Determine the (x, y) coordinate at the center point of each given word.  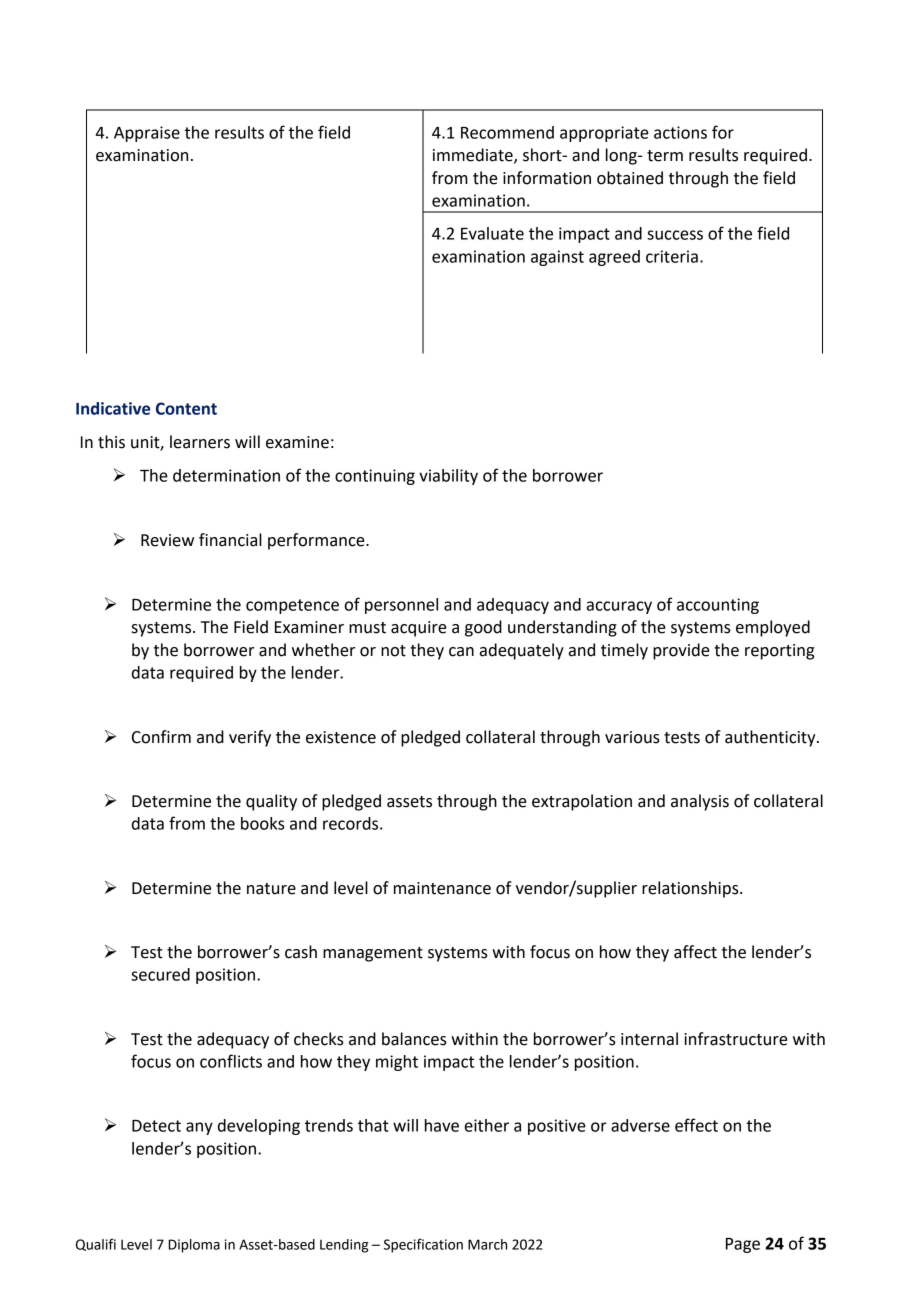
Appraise (147, 134)
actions (680, 132)
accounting (718, 606)
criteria (672, 256)
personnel (401, 606)
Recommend (507, 132)
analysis (700, 802)
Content (186, 408)
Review (167, 540)
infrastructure (736, 1039)
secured (160, 974)
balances (414, 1039)
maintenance (442, 888)
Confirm (161, 737)
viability (448, 477)
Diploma (194, 1246)
